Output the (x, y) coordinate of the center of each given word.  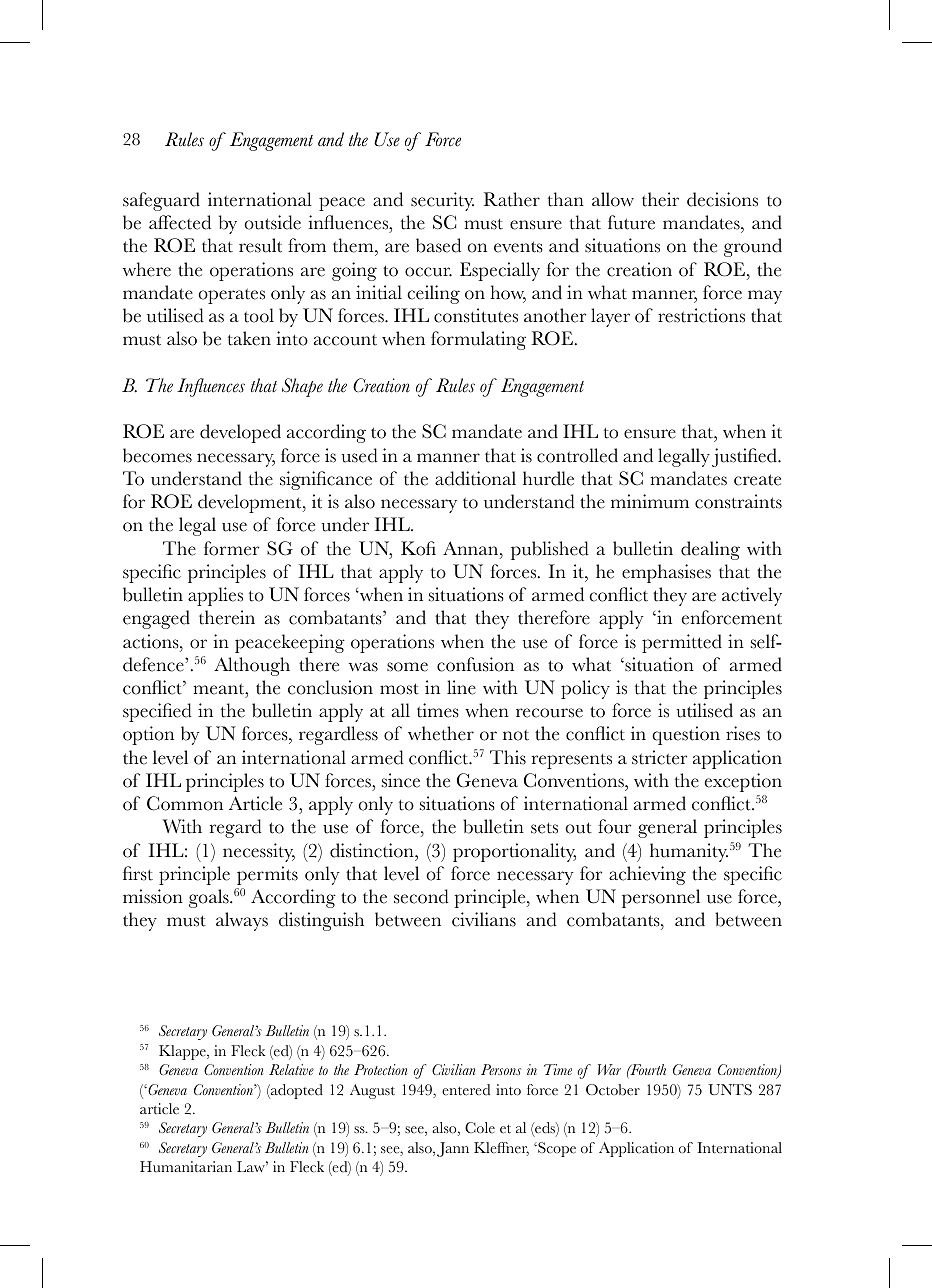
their (660, 199)
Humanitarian (186, 1166)
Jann (453, 1149)
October (613, 1090)
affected (180, 222)
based (438, 245)
